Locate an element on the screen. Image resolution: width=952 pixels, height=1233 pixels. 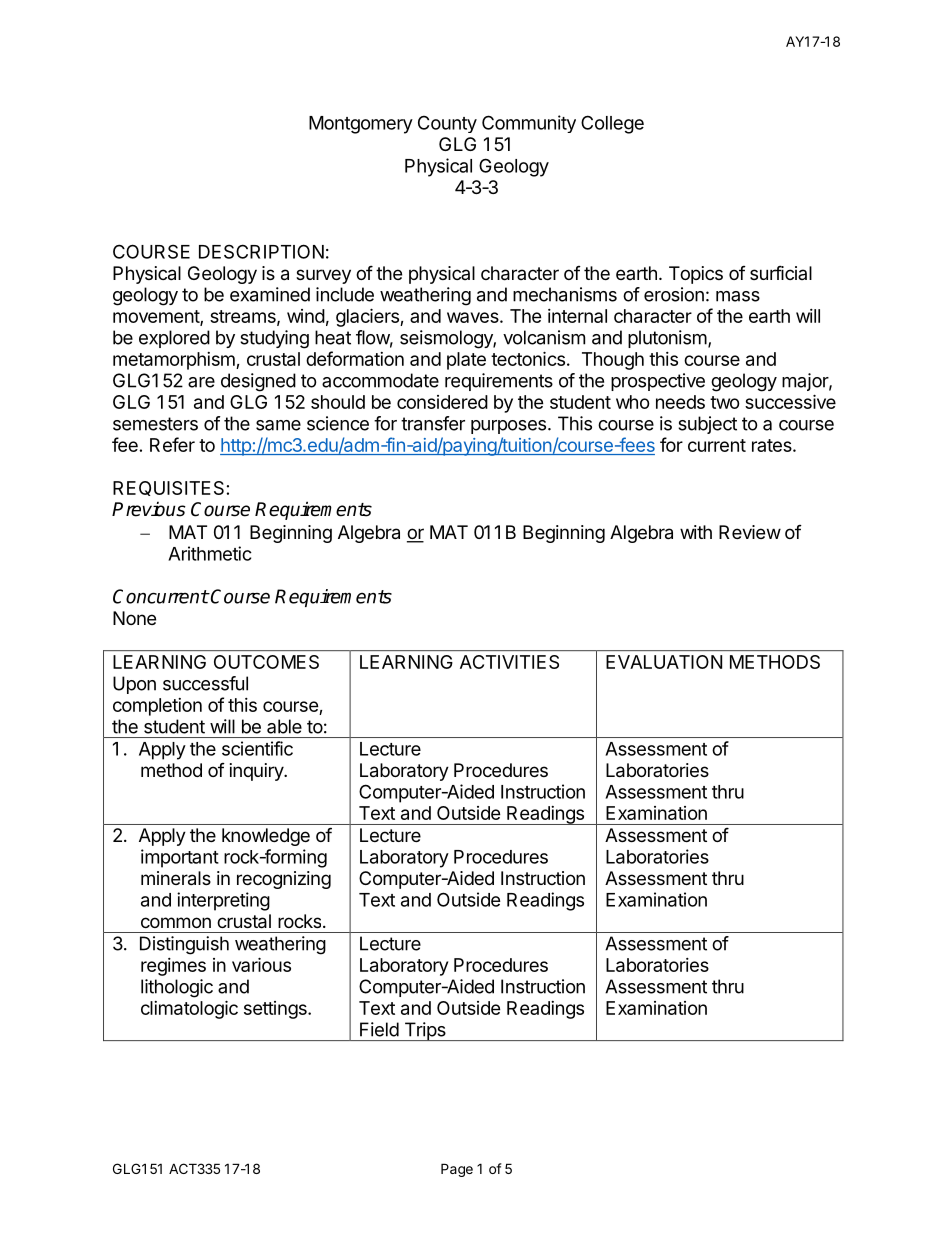
County is located at coordinates (447, 124).
